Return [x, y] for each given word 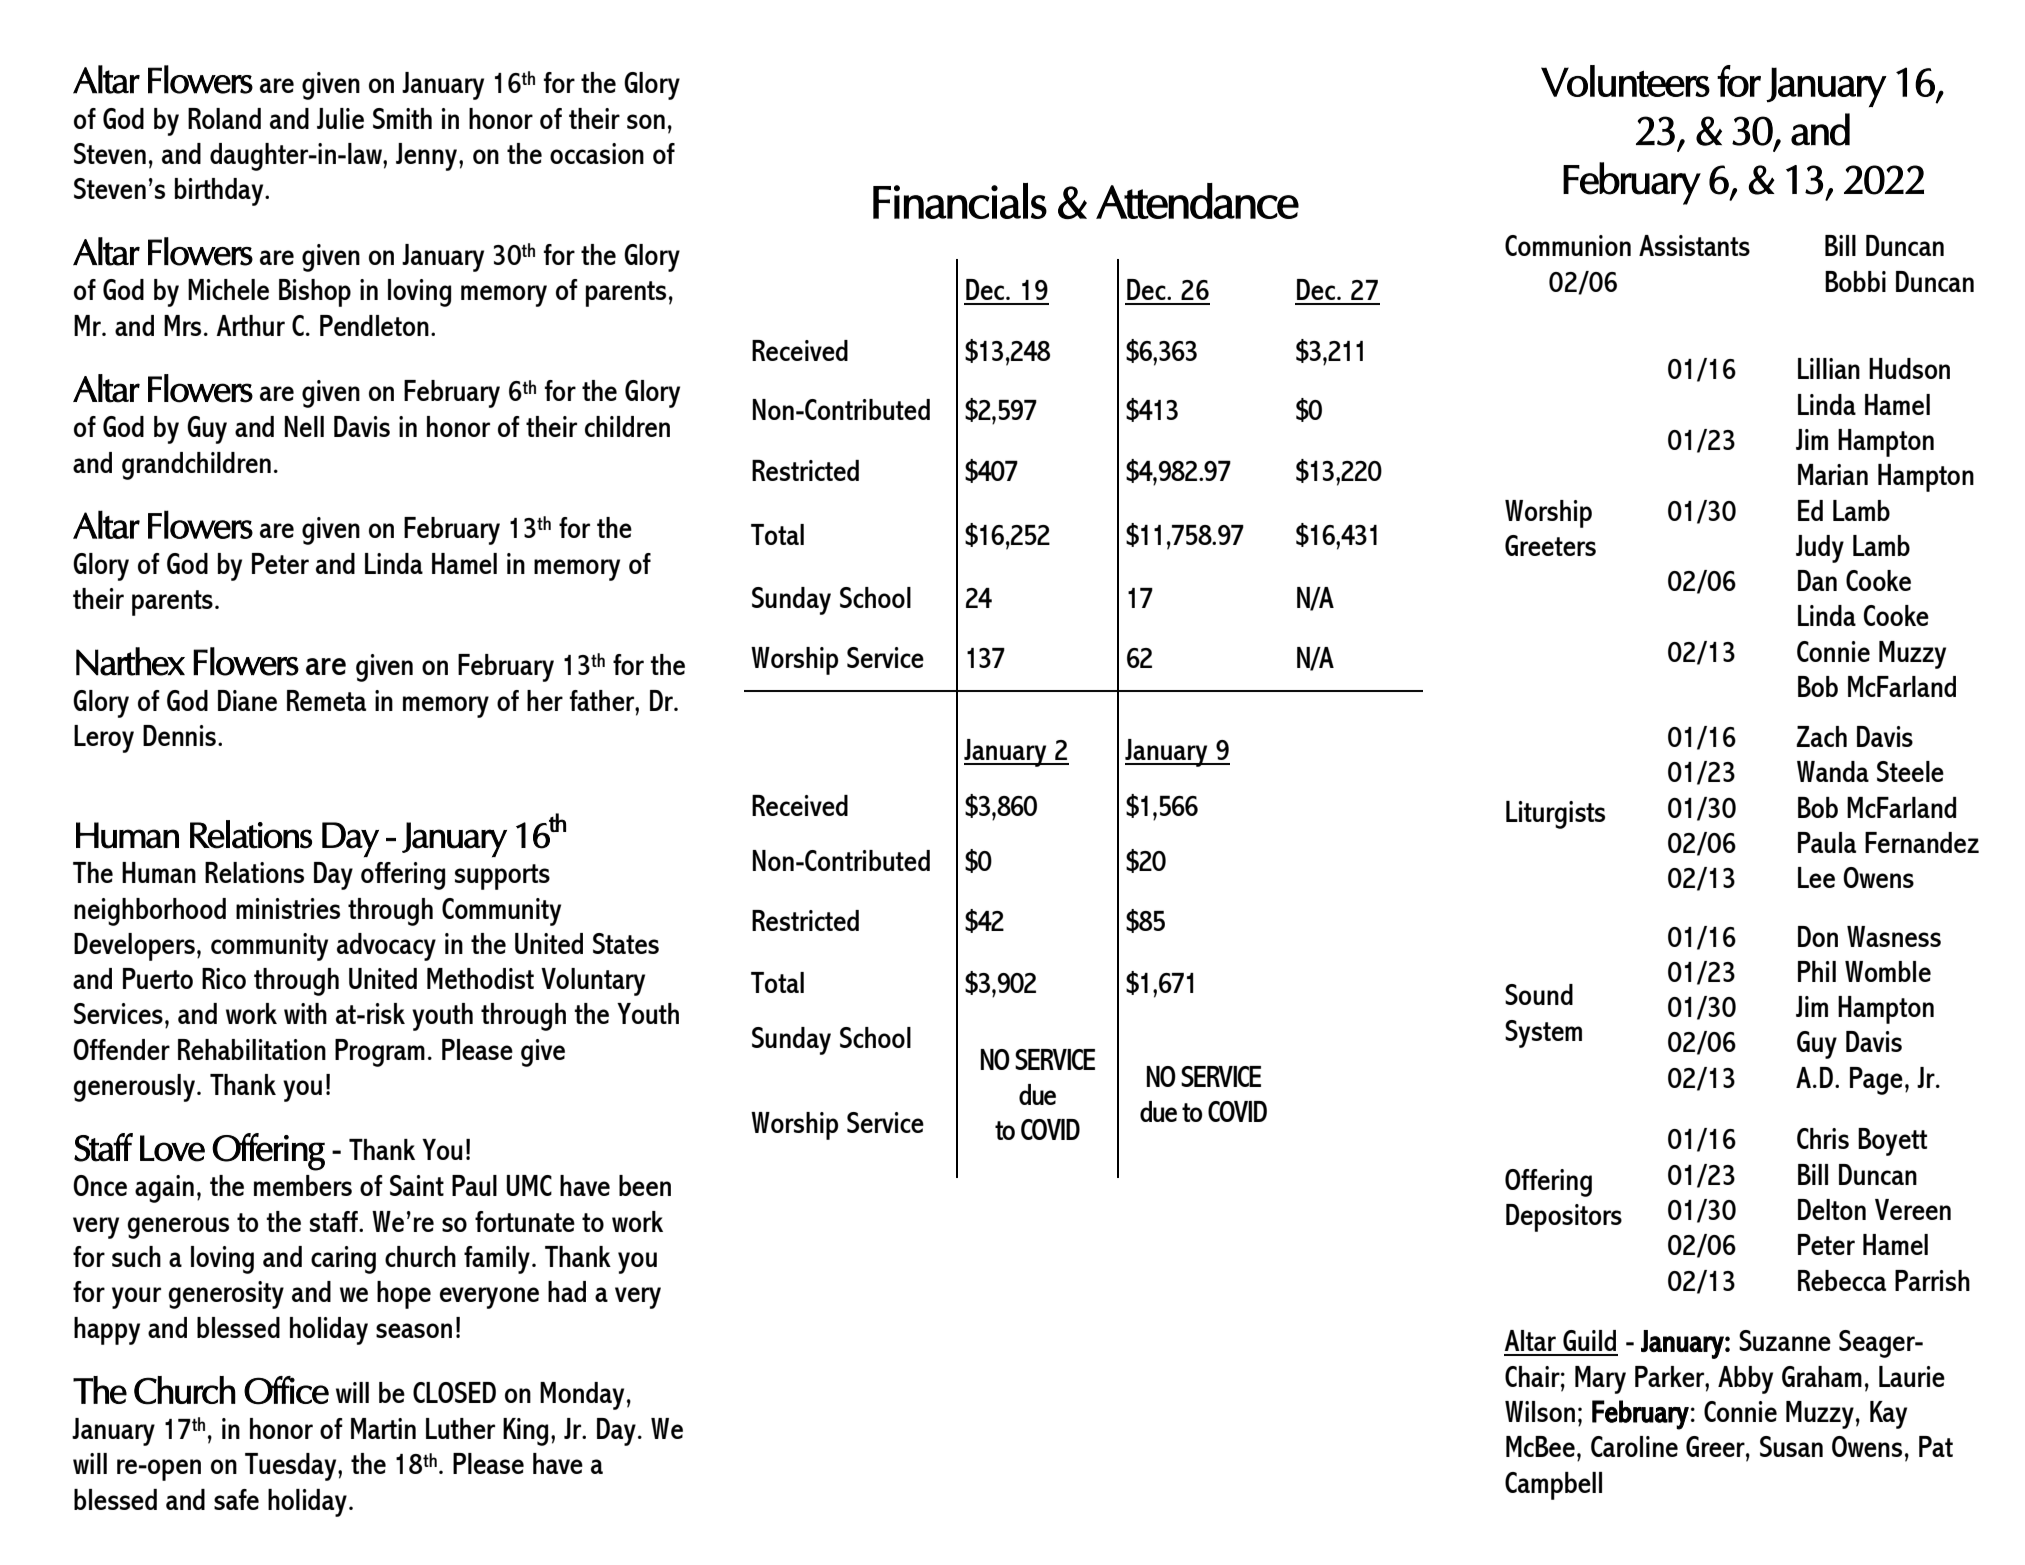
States [626, 943]
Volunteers [1625, 81]
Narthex [130, 661]
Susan [1791, 1446]
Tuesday [292, 1467]
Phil [1817, 971]
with [305, 1013]
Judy [1820, 549]
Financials [960, 201]
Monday [582, 1396]
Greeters [1550, 545]
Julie [340, 118]
